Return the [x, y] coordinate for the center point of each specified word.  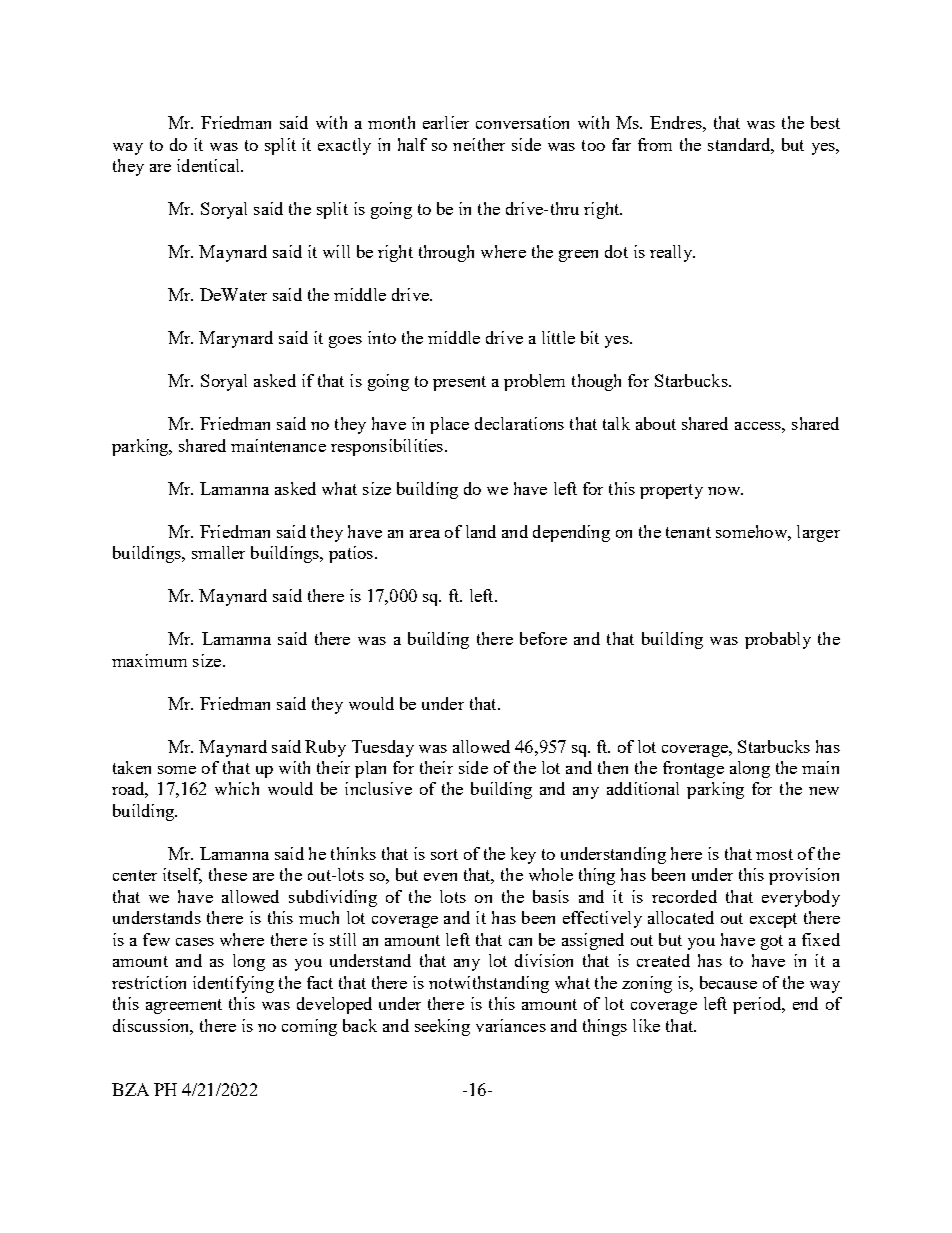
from [655, 144]
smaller [218, 552]
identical [209, 165]
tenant [688, 532]
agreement [184, 1006]
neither [479, 144]
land [481, 531]
